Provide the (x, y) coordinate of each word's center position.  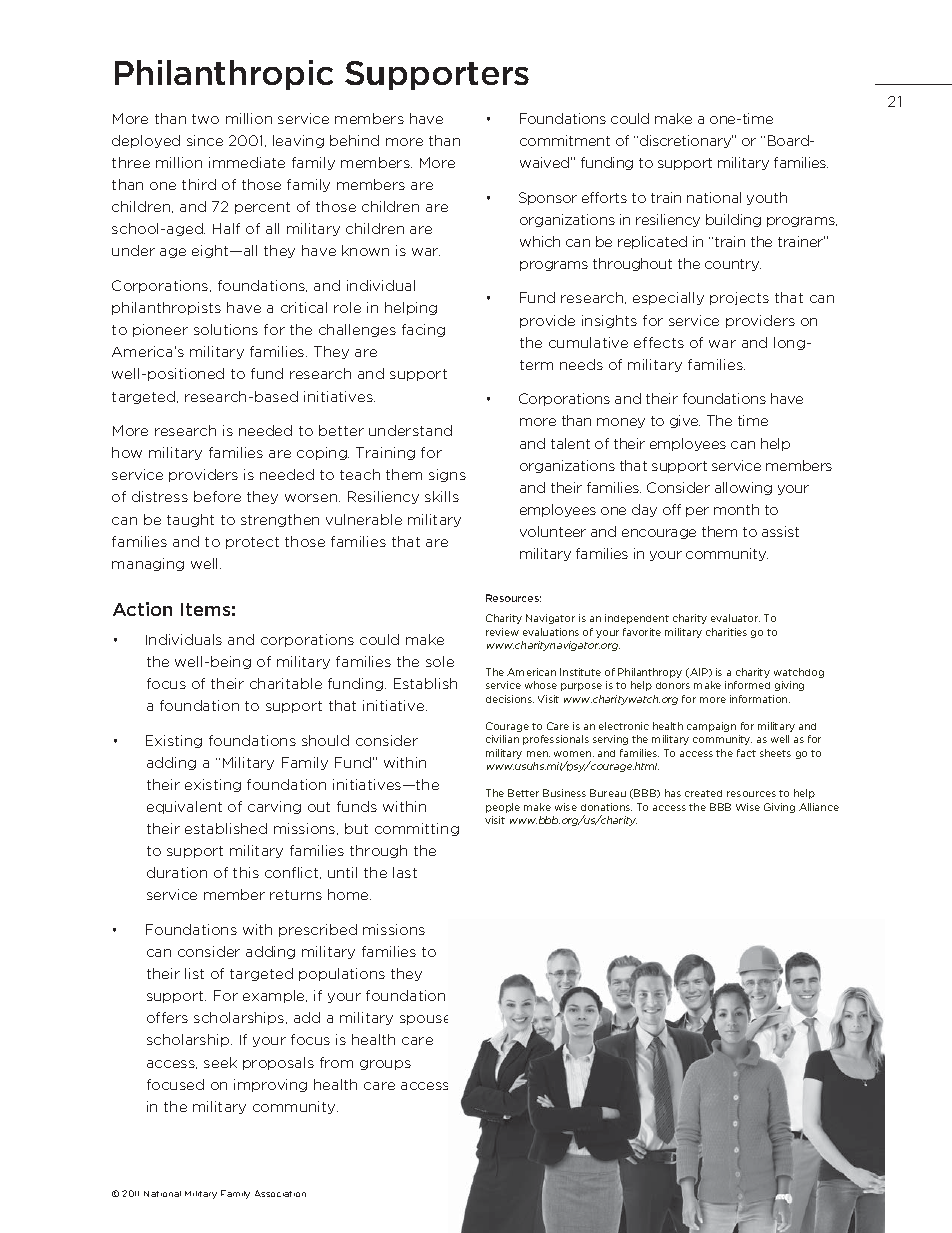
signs (447, 475)
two (205, 119)
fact (746, 753)
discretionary (686, 141)
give (685, 421)
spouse (424, 1020)
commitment (565, 140)
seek (220, 1062)
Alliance (819, 807)
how (127, 452)
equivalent (184, 807)
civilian (502, 739)
